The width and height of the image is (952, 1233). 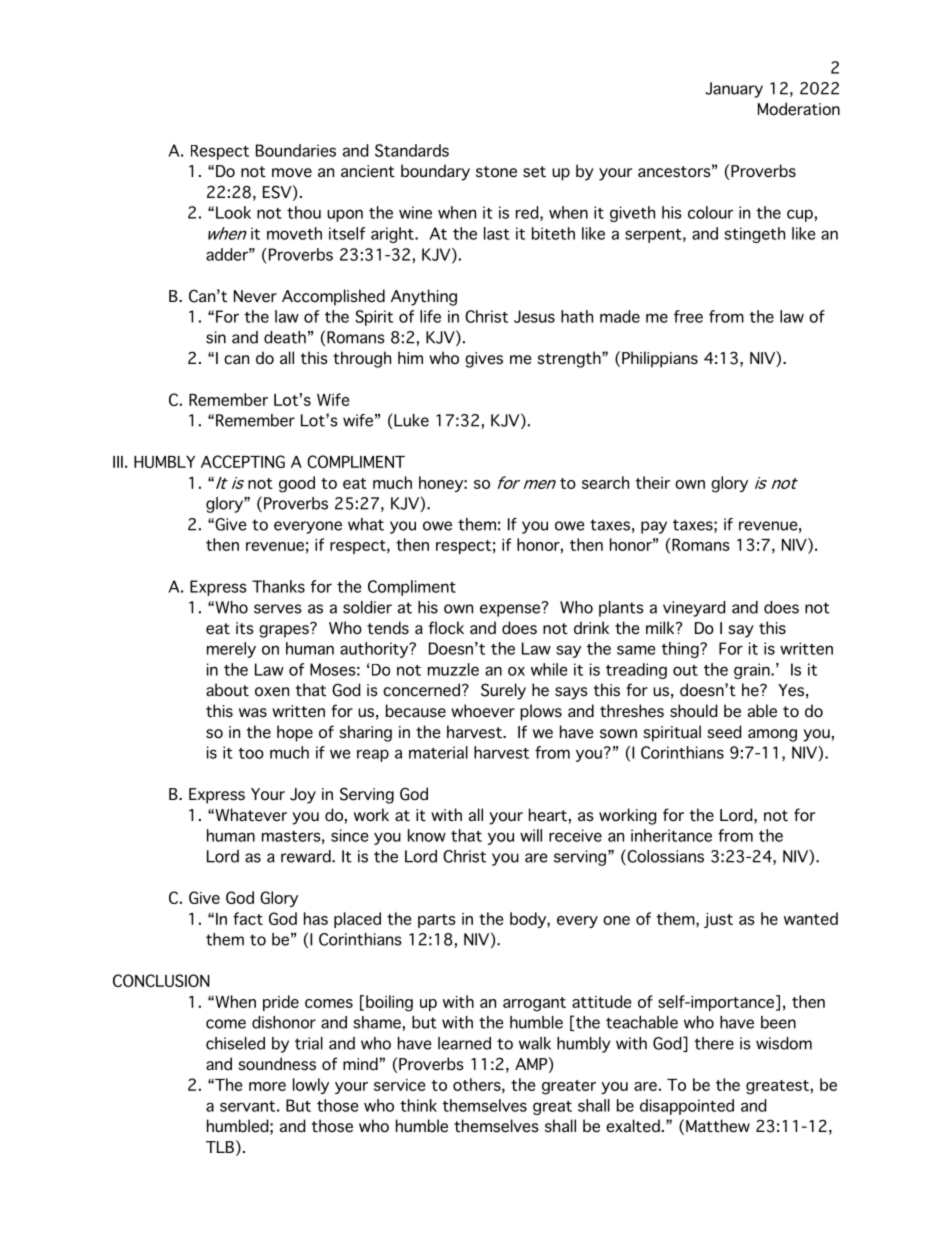 What do you see at coordinates (412, 150) in the image?
I see `Standards` at bounding box center [412, 150].
